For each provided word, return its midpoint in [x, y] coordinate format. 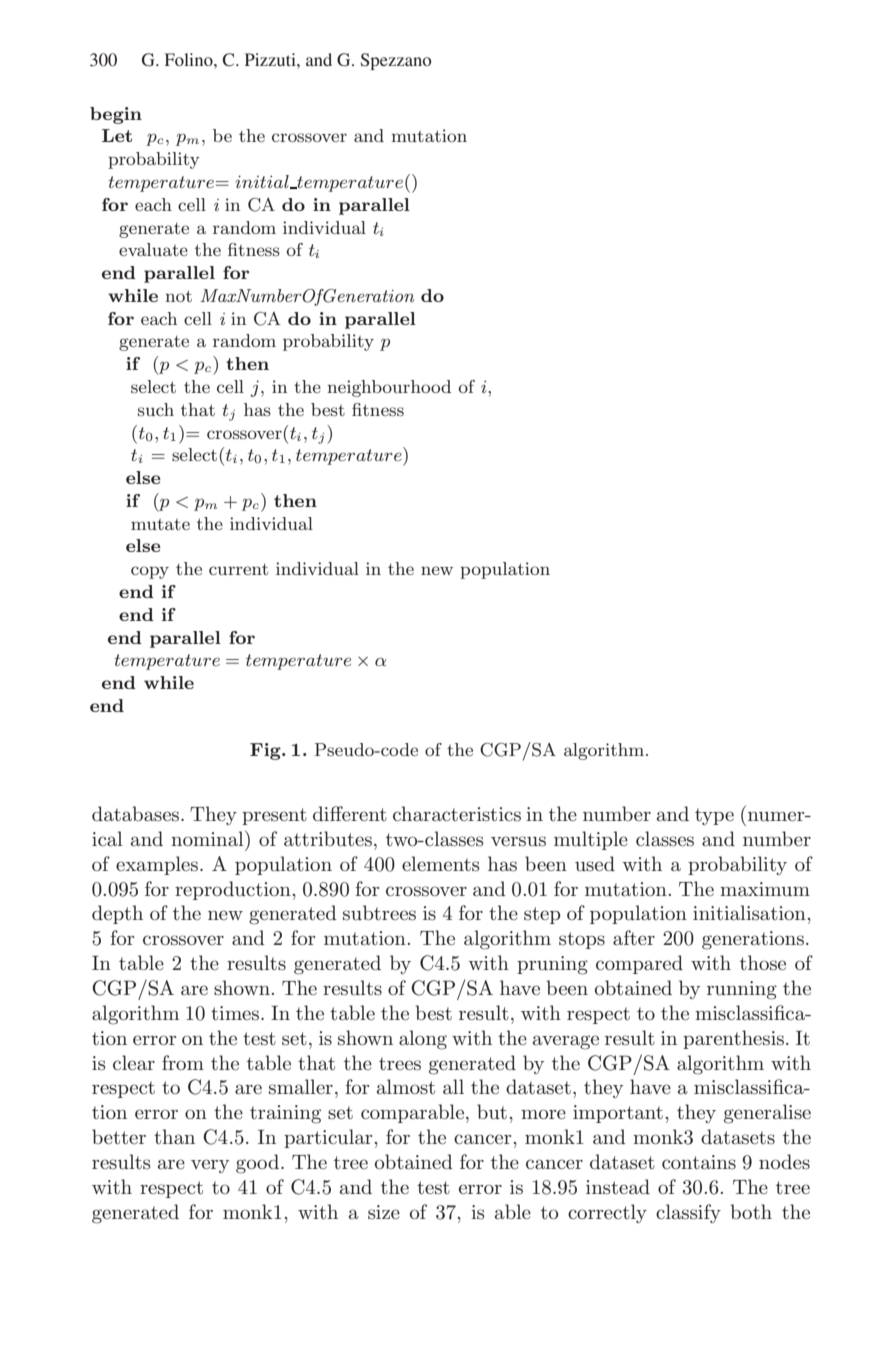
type [714, 816]
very [210, 1166]
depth [117, 914]
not [178, 296]
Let [117, 135]
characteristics [457, 814]
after [634, 938]
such [156, 409]
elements [441, 864]
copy [150, 572]
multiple [591, 840]
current [238, 569]
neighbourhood [389, 388]
